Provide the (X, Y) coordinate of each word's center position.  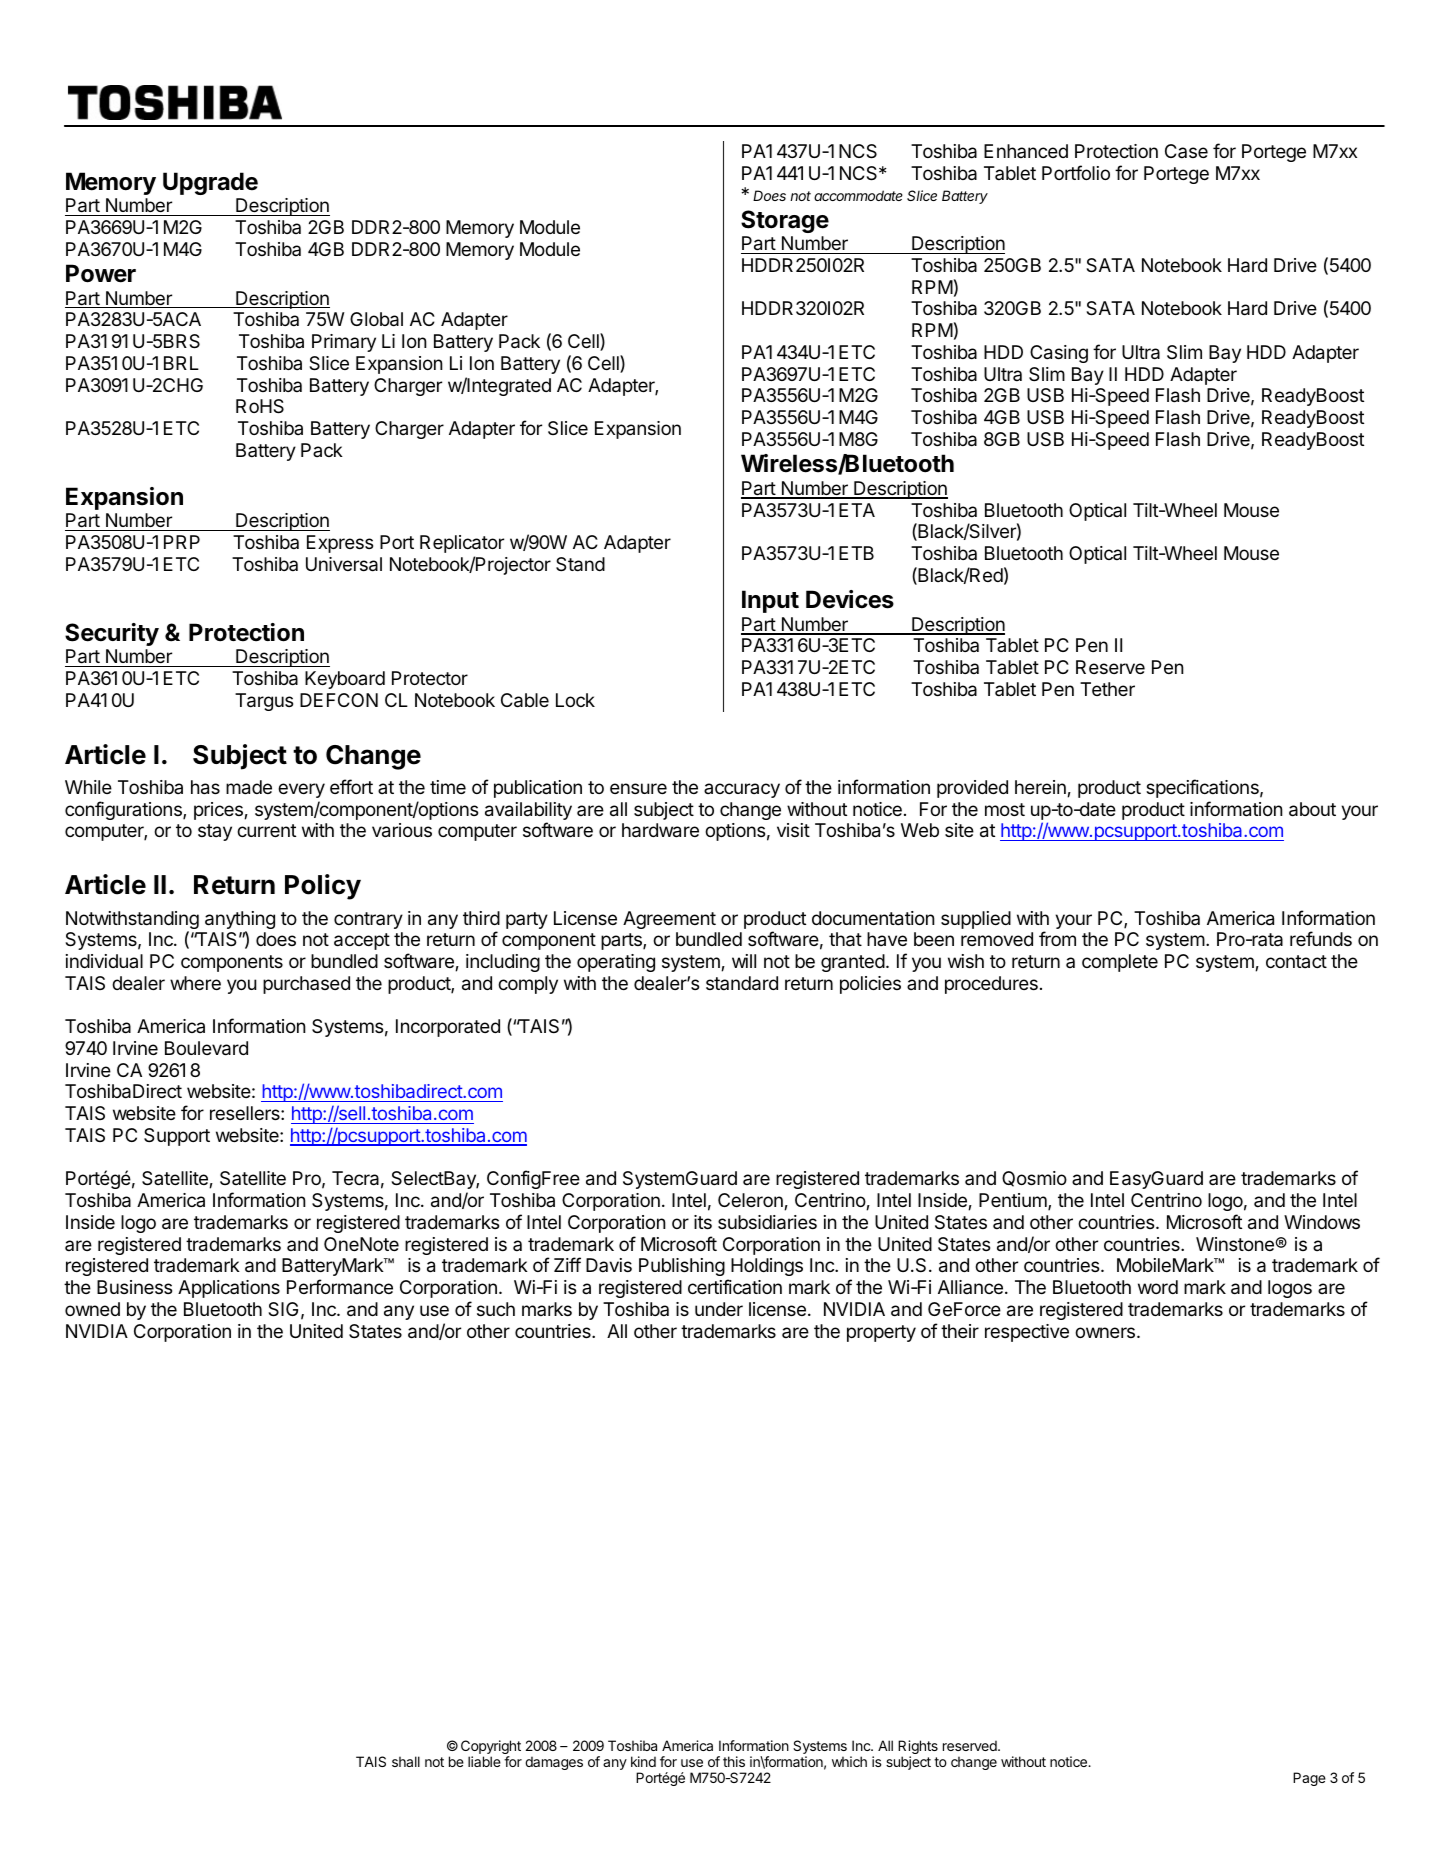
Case (1186, 151)
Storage (785, 221)
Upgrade (210, 183)
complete (1120, 963)
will (744, 961)
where (195, 983)
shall (406, 1761)
